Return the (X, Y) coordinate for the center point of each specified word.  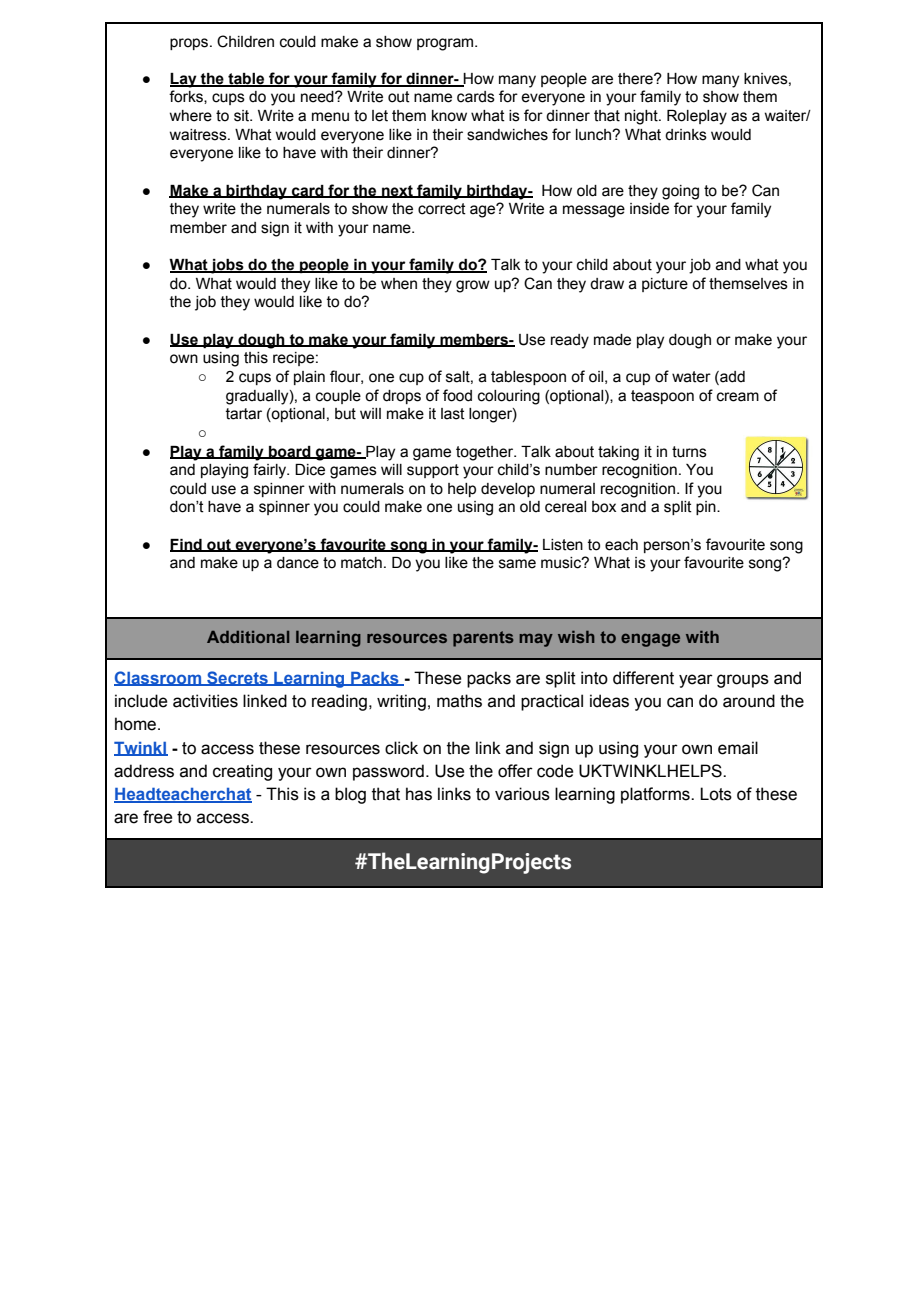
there (636, 79)
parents (483, 639)
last (453, 414)
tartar (244, 414)
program (446, 44)
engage (650, 640)
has (419, 794)
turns (689, 452)
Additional (248, 637)
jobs (227, 266)
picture (665, 285)
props (190, 44)
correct (442, 209)
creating (242, 772)
